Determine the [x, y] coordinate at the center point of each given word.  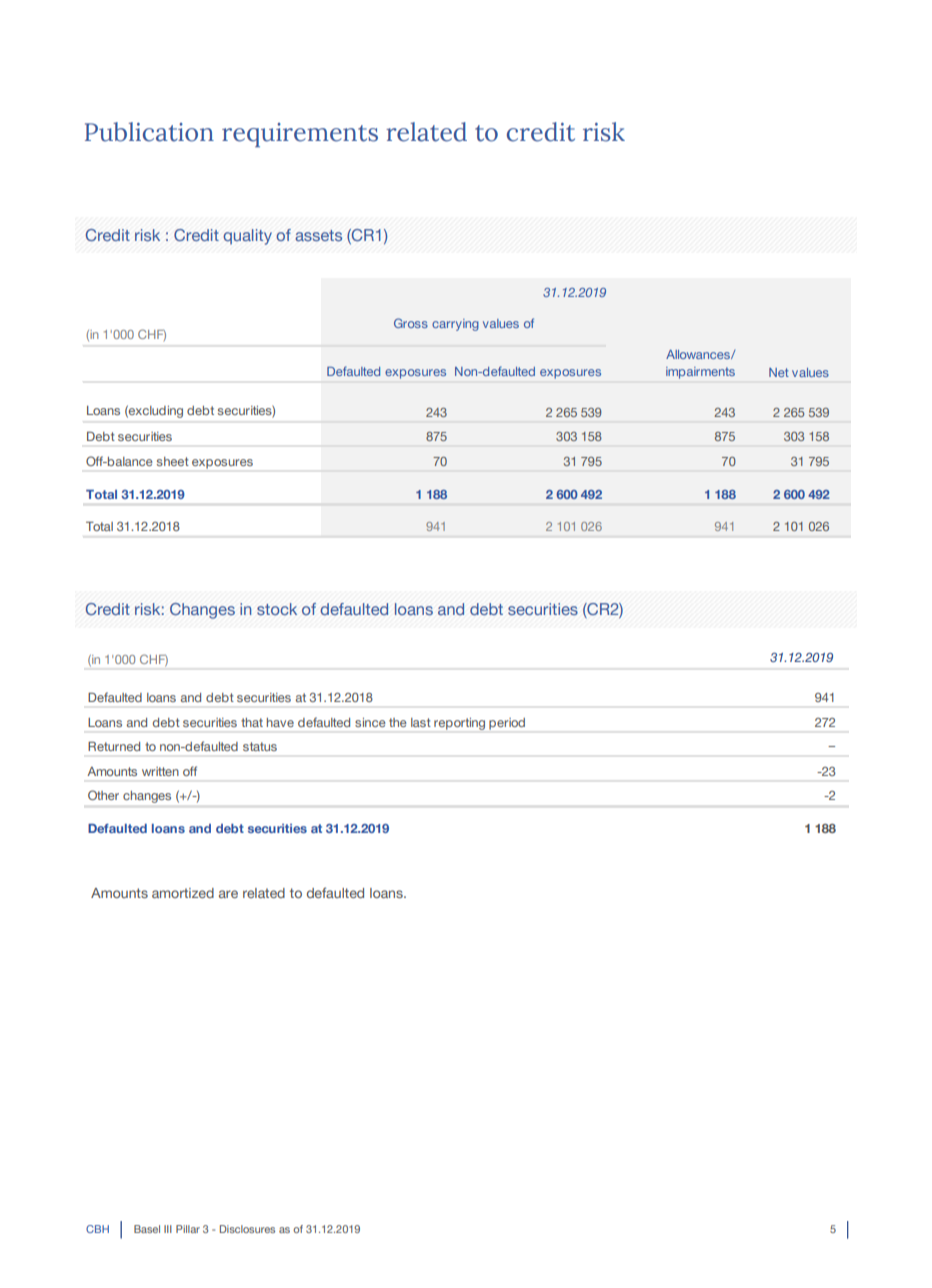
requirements [300, 135]
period [507, 724]
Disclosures [247, 1229]
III [168, 1229]
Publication [149, 132]
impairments [700, 373]
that [252, 722]
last [421, 722]
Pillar [188, 1229]
